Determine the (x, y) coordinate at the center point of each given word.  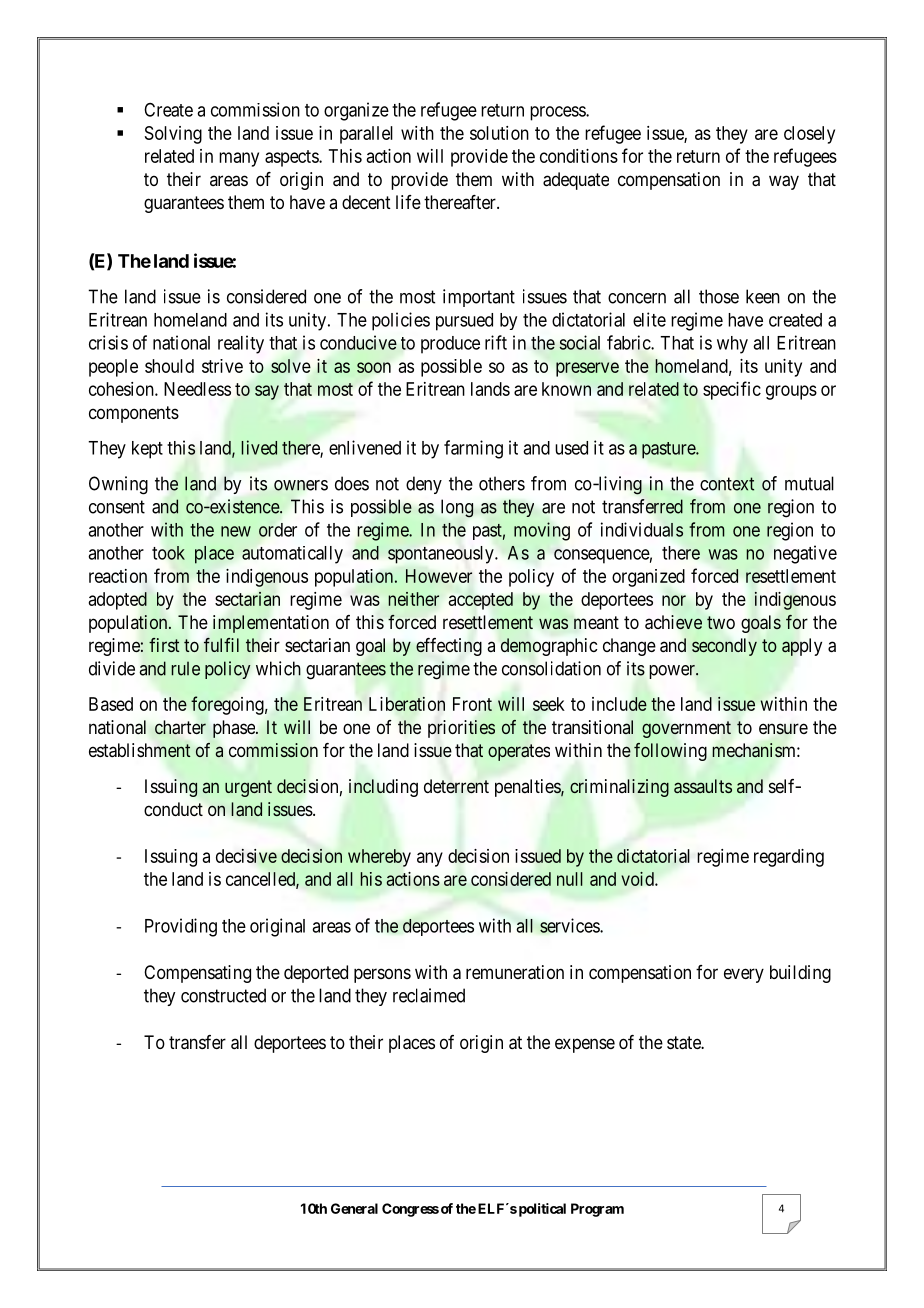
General (354, 1208)
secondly (724, 647)
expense (585, 1045)
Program (597, 1210)
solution (499, 133)
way (784, 182)
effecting (449, 647)
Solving (173, 135)
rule (185, 668)
